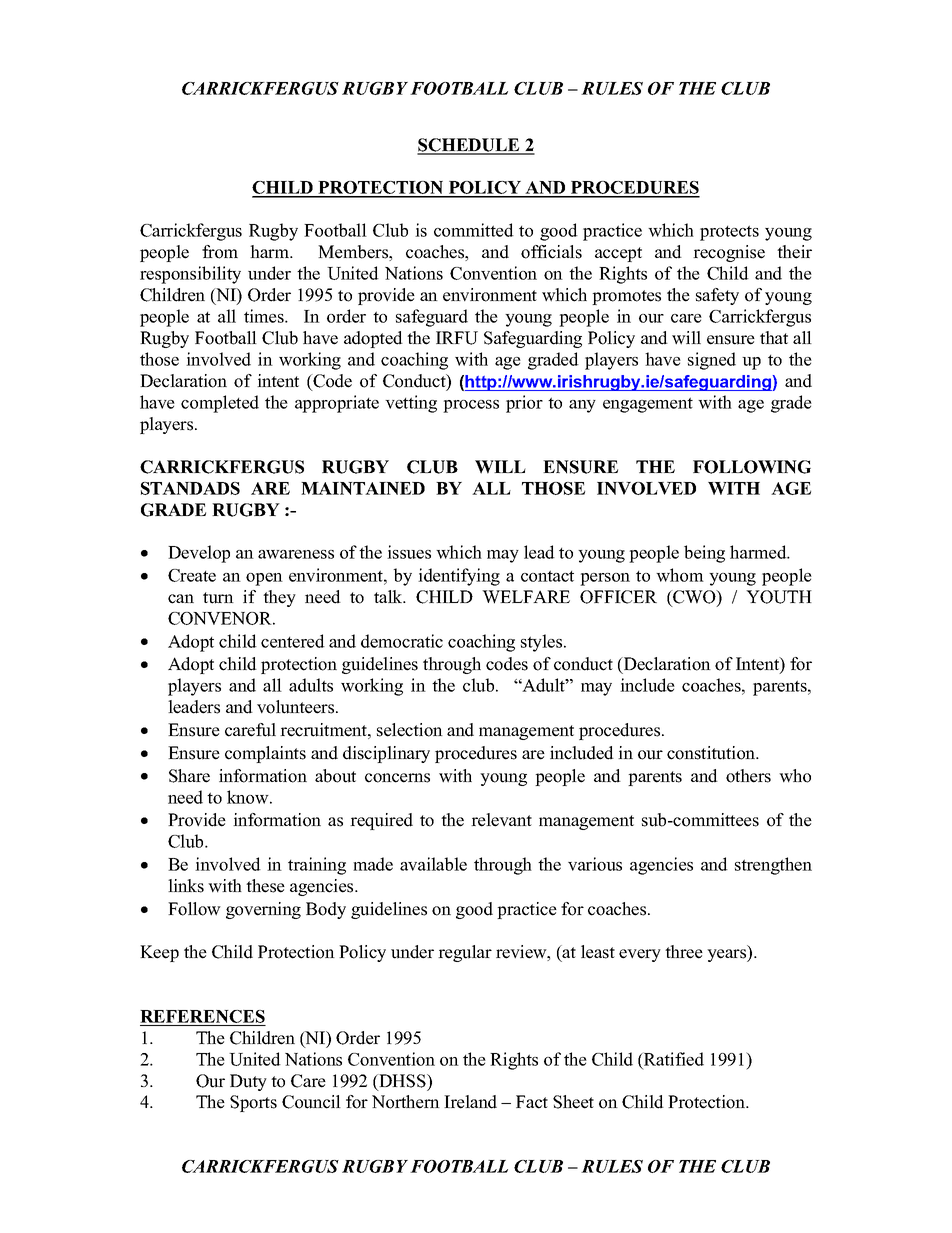  I want to click on Duty, so click(248, 1082).
